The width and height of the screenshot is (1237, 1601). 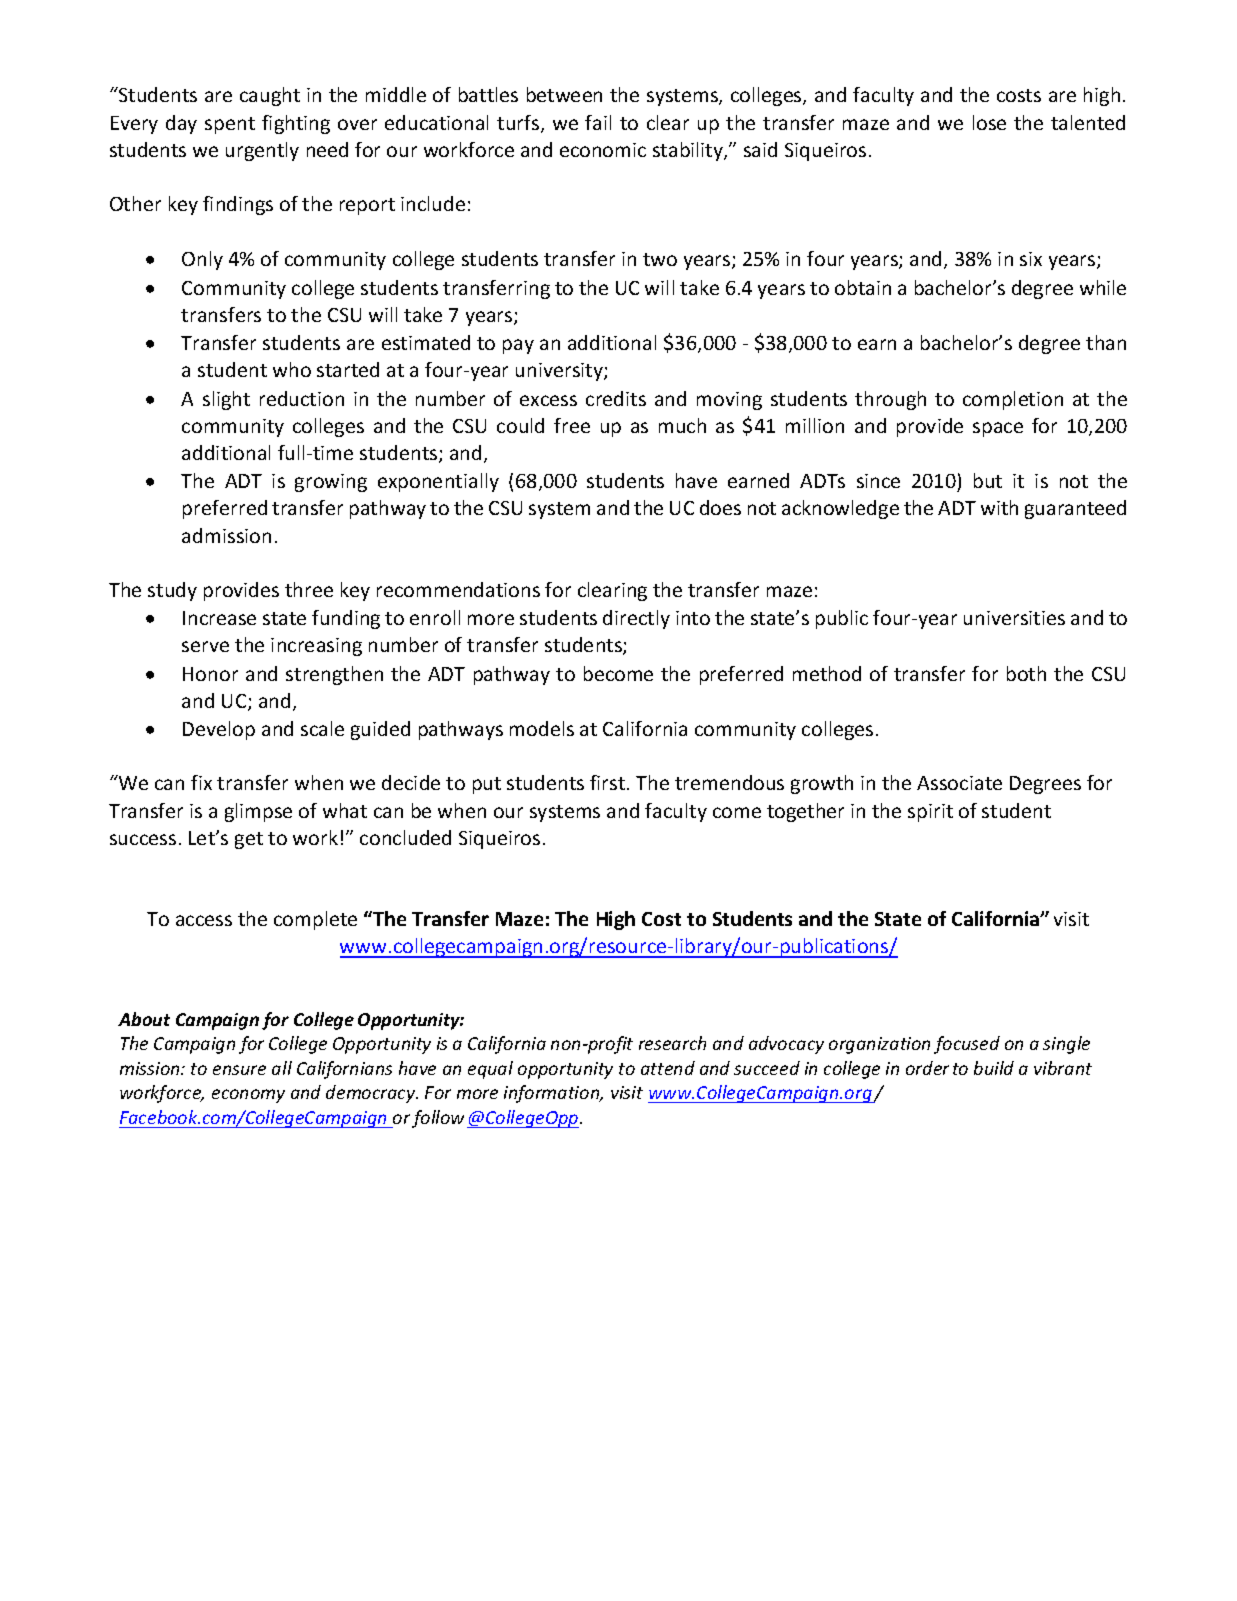 What do you see at coordinates (226, 400) in the screenshot?
I see `slight` at bounding box center [226, 400].
